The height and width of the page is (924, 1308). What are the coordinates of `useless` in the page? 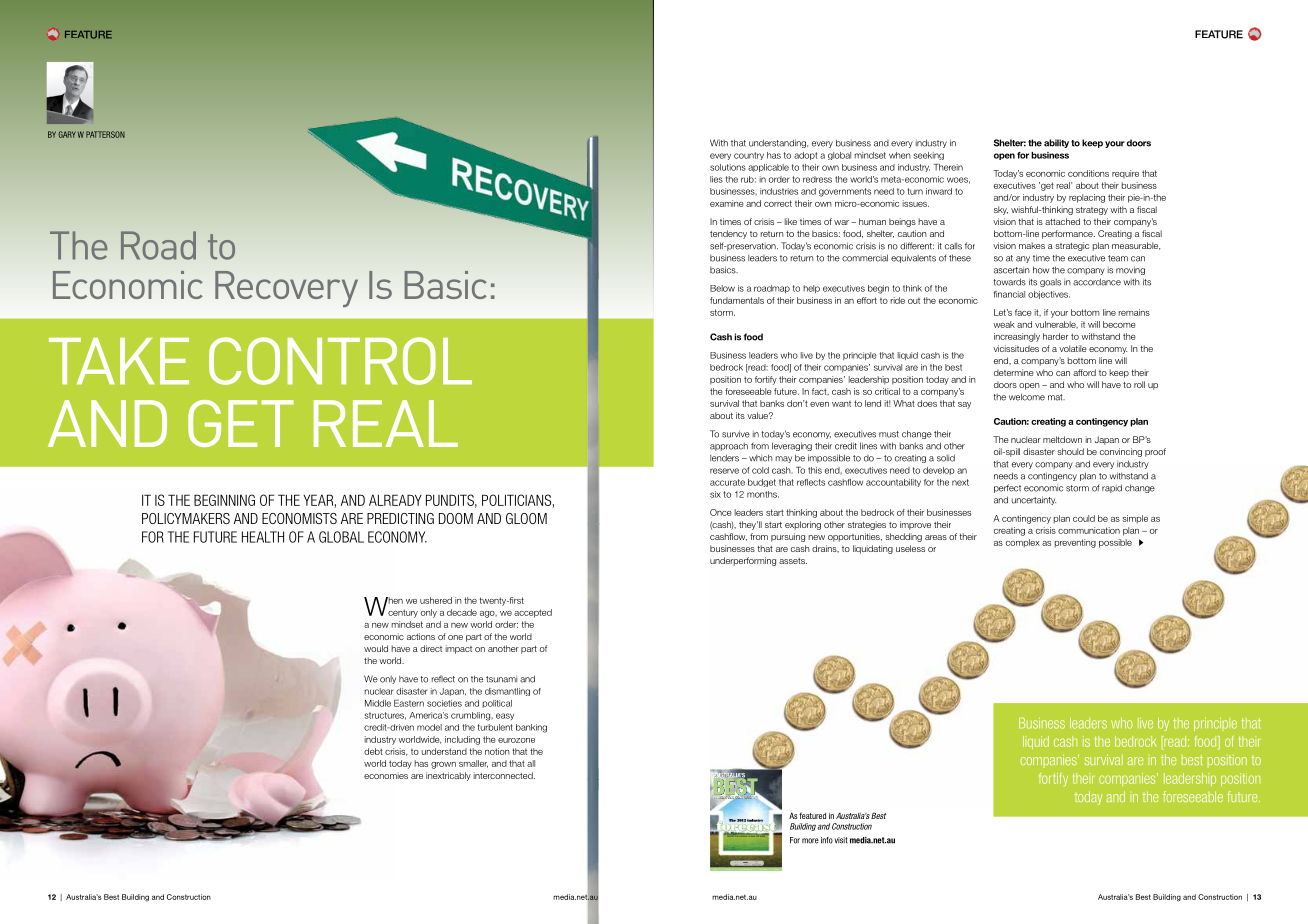 It's located at (910, 548).
